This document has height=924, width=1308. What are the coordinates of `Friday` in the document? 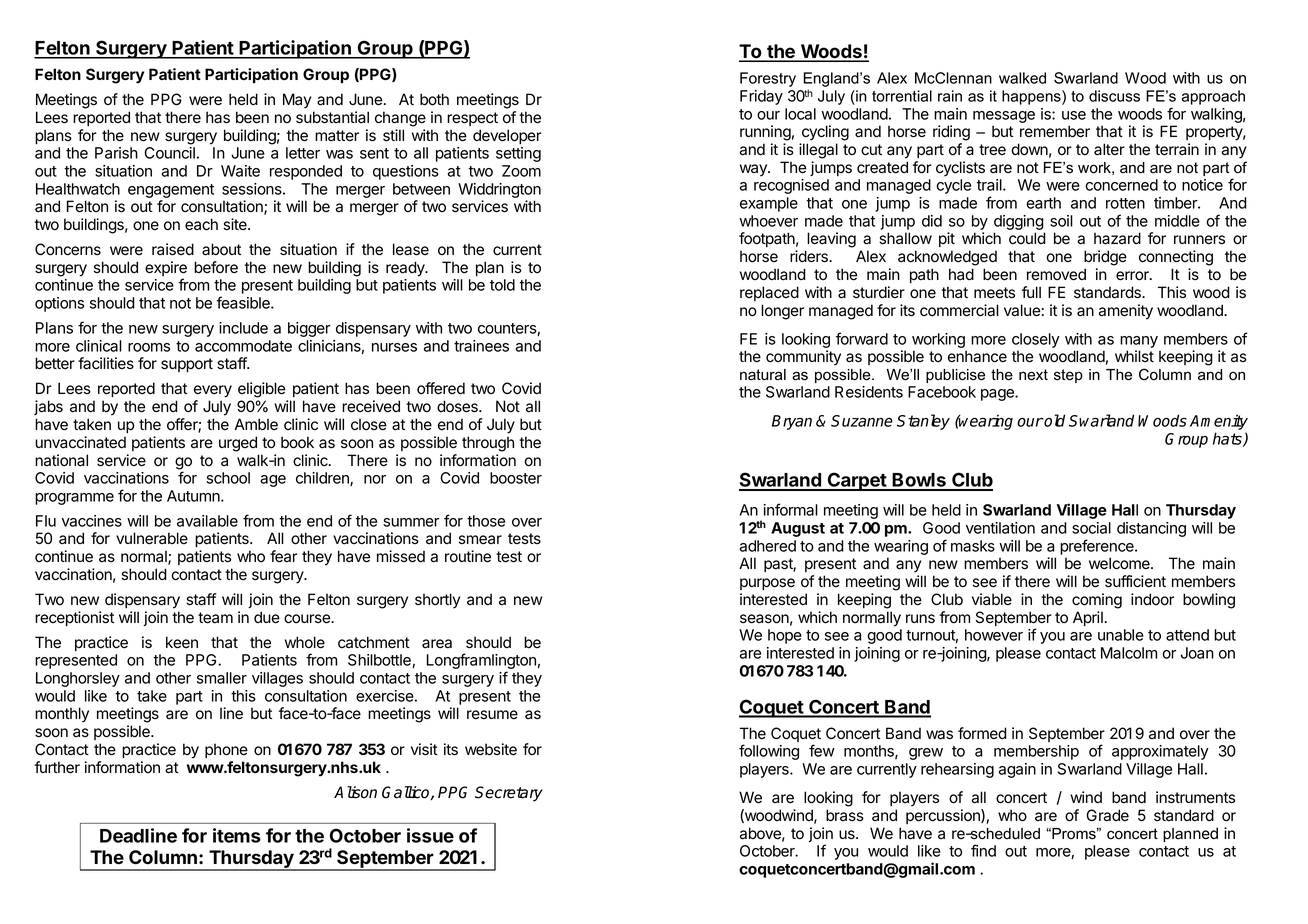 It's located at (761, 97).
